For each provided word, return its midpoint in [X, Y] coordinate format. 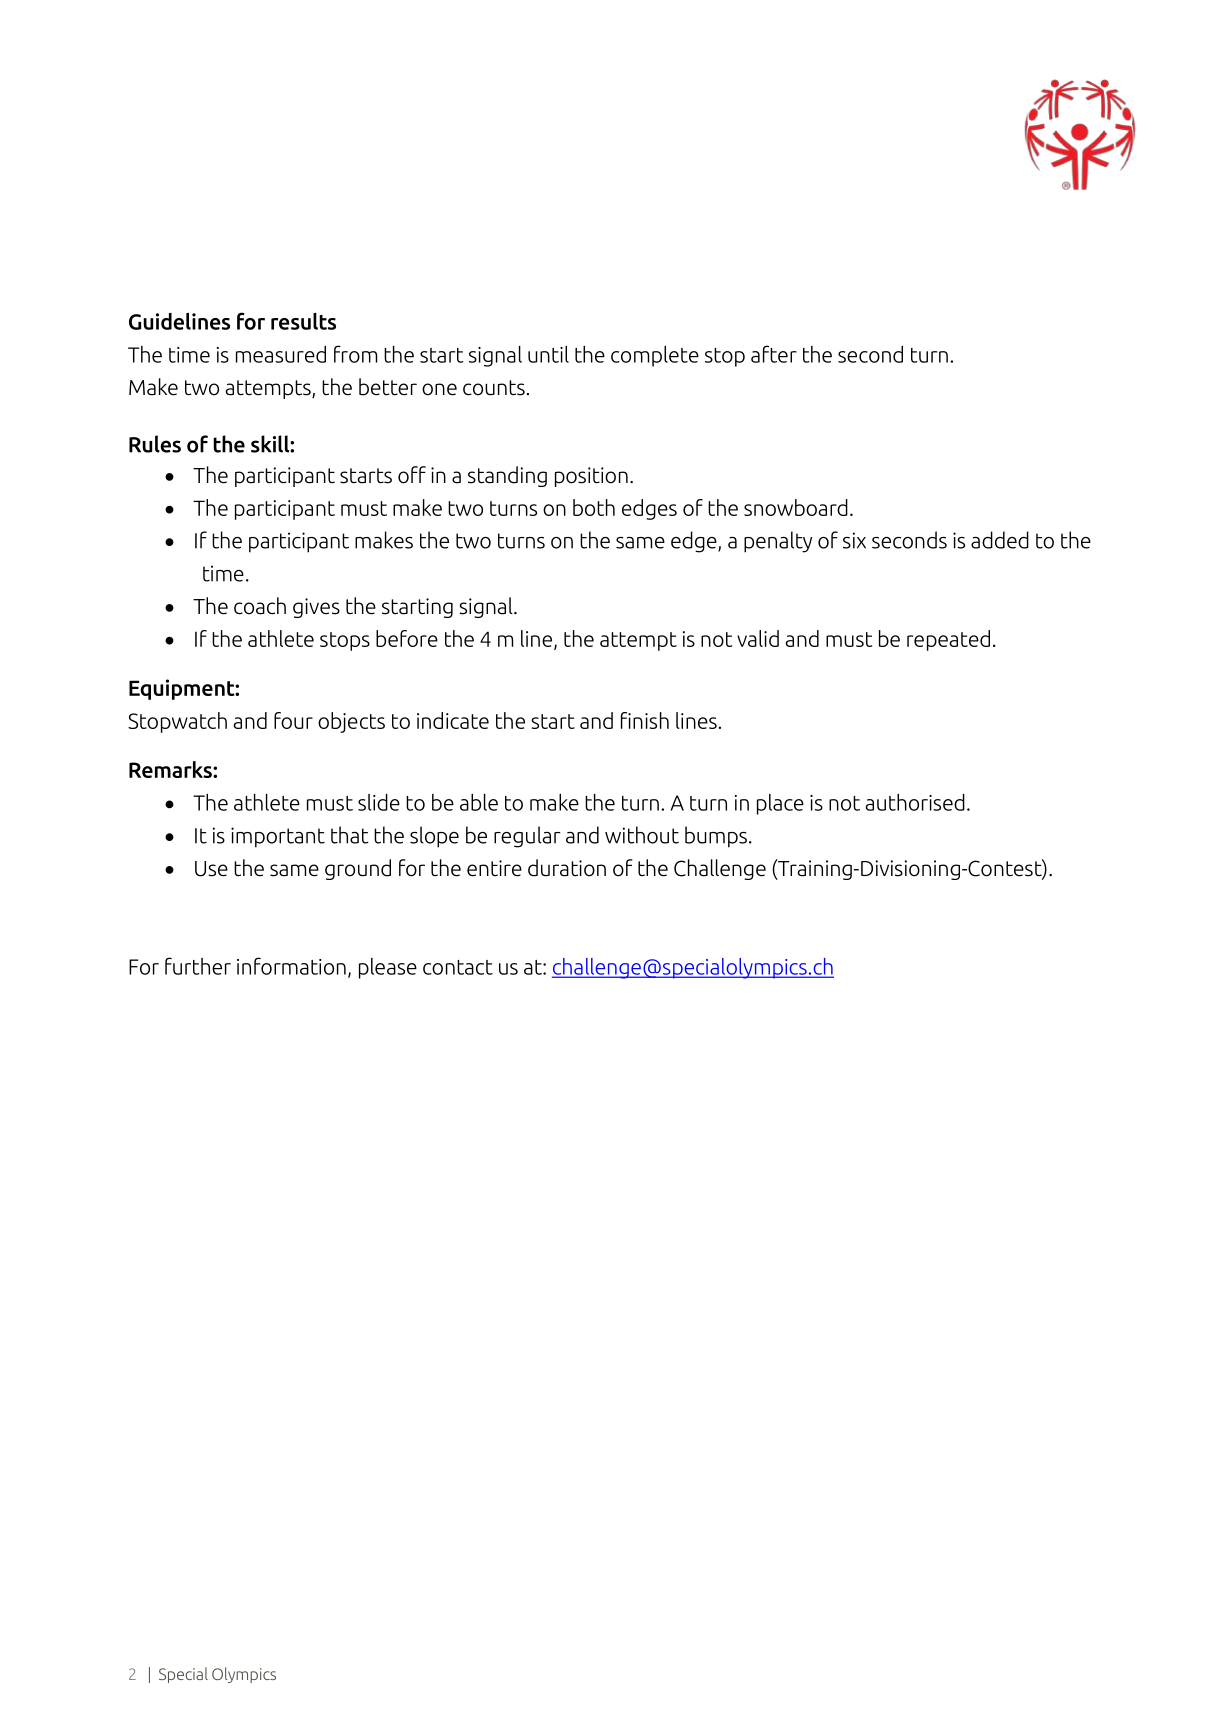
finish [645, 720]
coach [260, 606]
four [293, 720]
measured [281, 354]
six [854, 540]
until [548, 354]
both [594, 507]
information [291, 966]
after [774, 354]
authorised [915, 802]
